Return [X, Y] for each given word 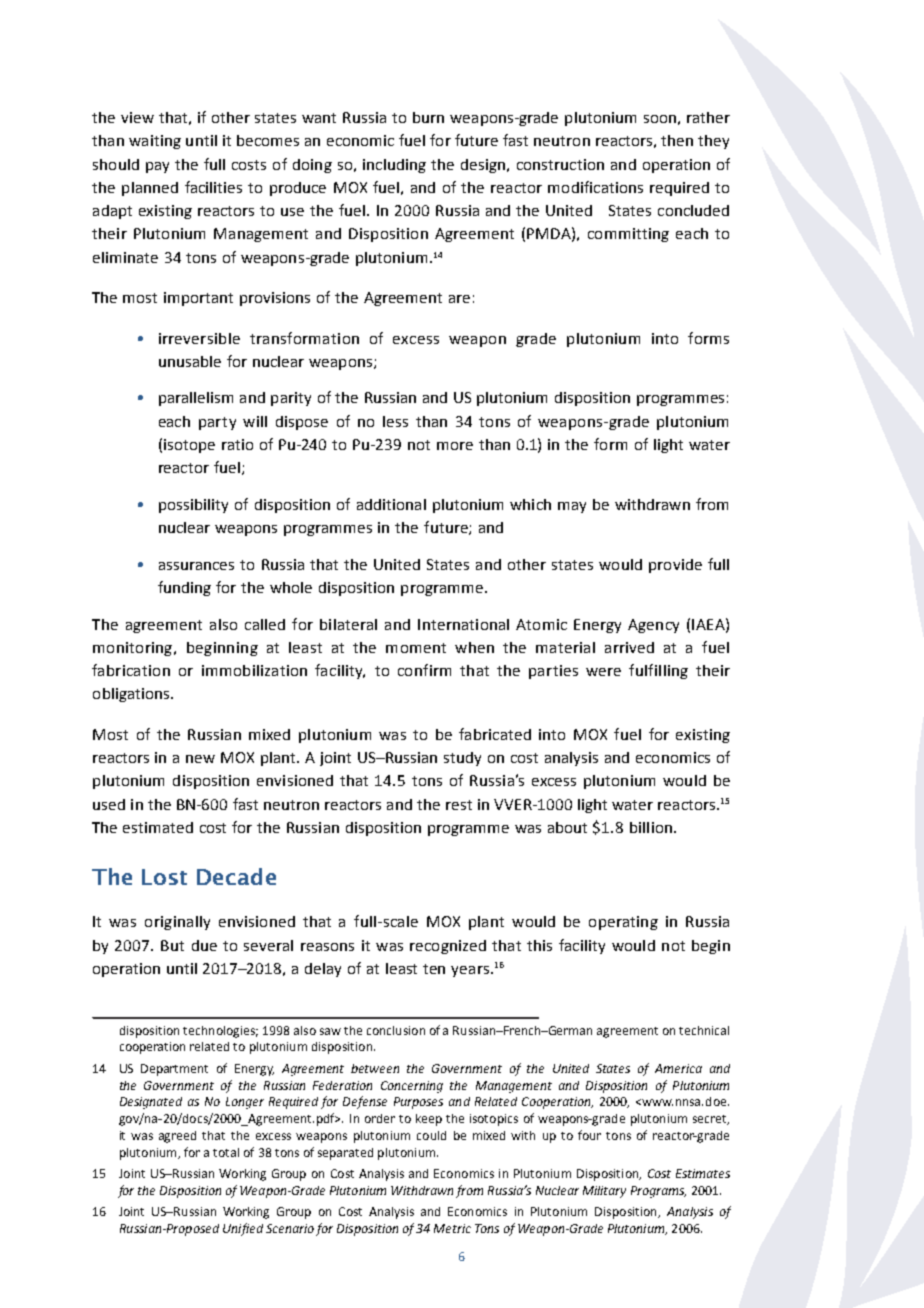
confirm [424, 670]
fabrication [131, 670]
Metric [452, 1228]
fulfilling [658, 671]
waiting [155, 142]
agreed [177, 1137]
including [394, 166]
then [677, 140]
